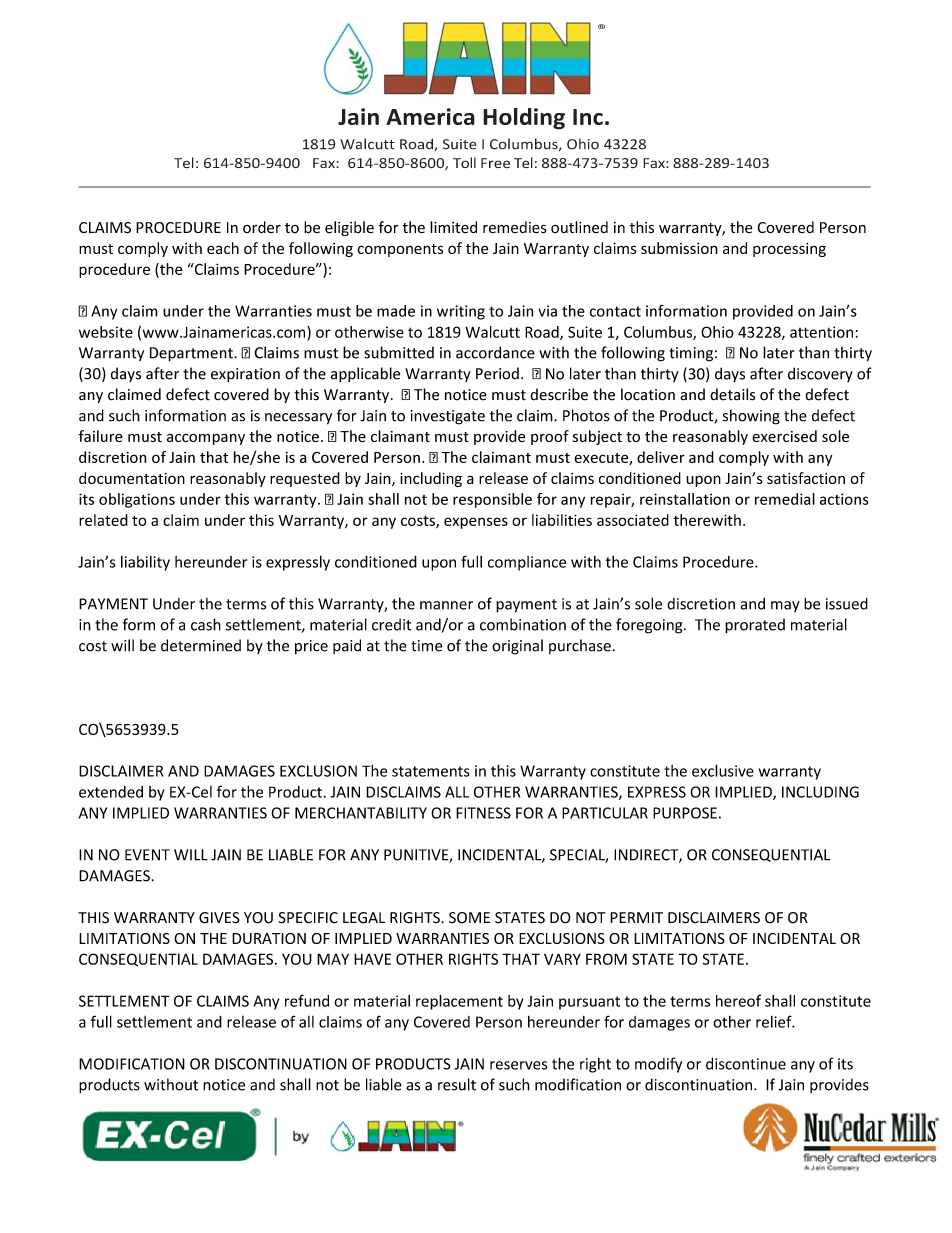 This image has width=952, height=1233. Describe the element at coordinates (766, 373) in the image. I see `after` at that location.
